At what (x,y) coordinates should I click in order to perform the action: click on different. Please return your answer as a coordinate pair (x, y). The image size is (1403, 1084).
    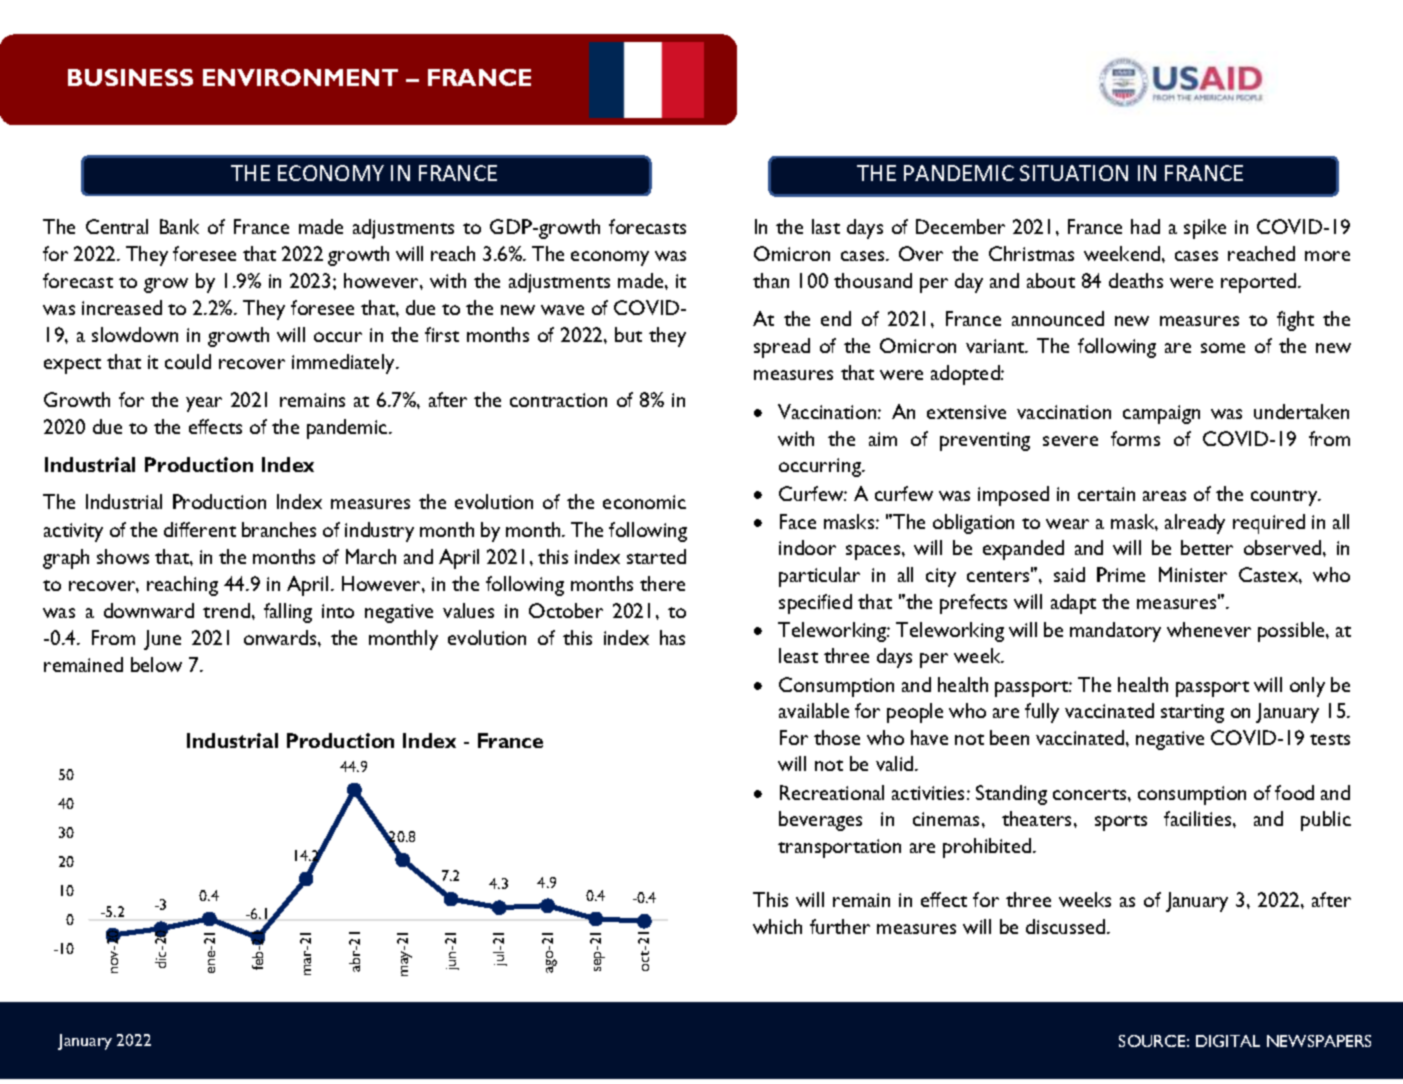
    Looking at the image, I should click on (200, 529).
